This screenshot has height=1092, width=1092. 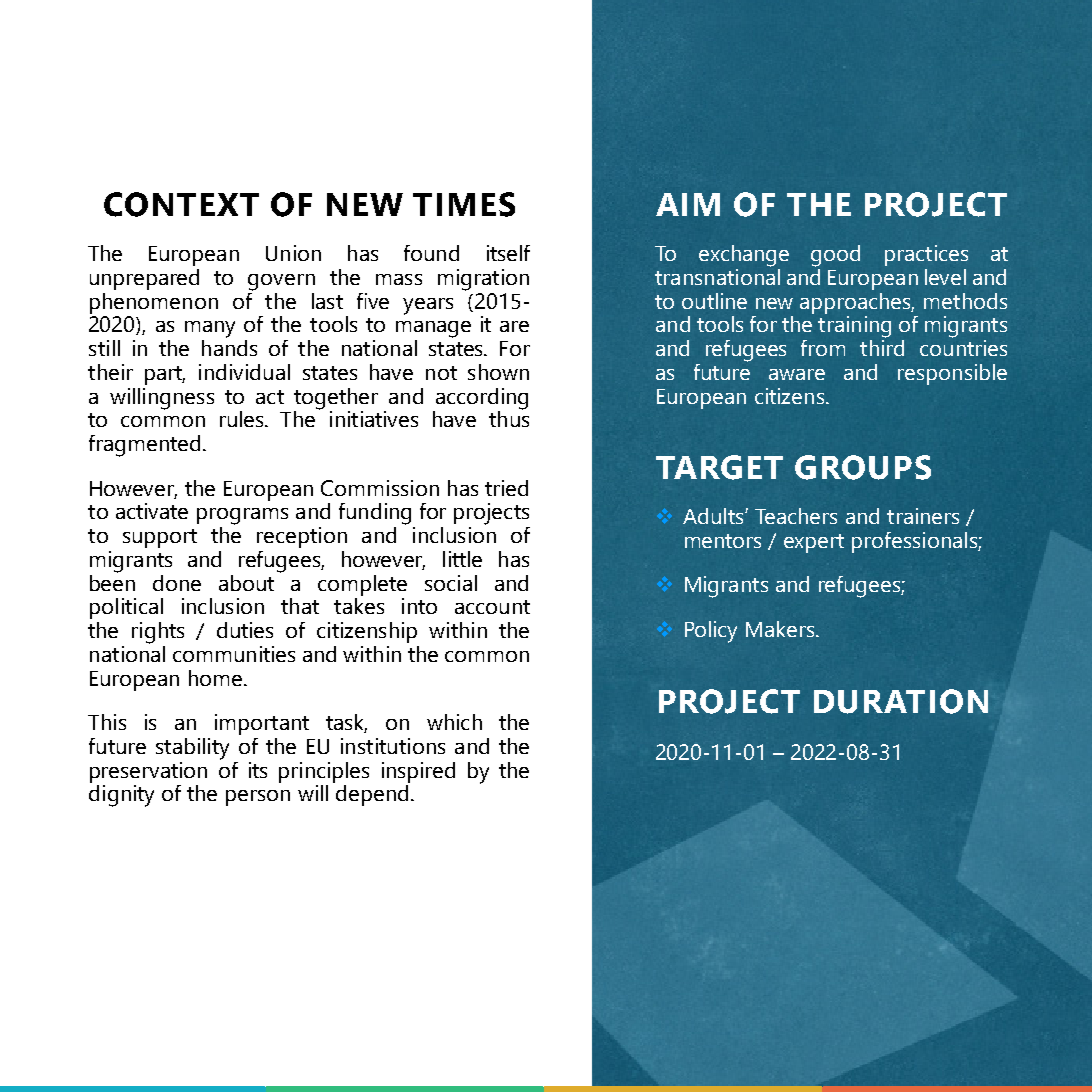 What do you see at coordinates (244, 372) in the screenshot?
I see `individual` at bounding box center [244, 372].
